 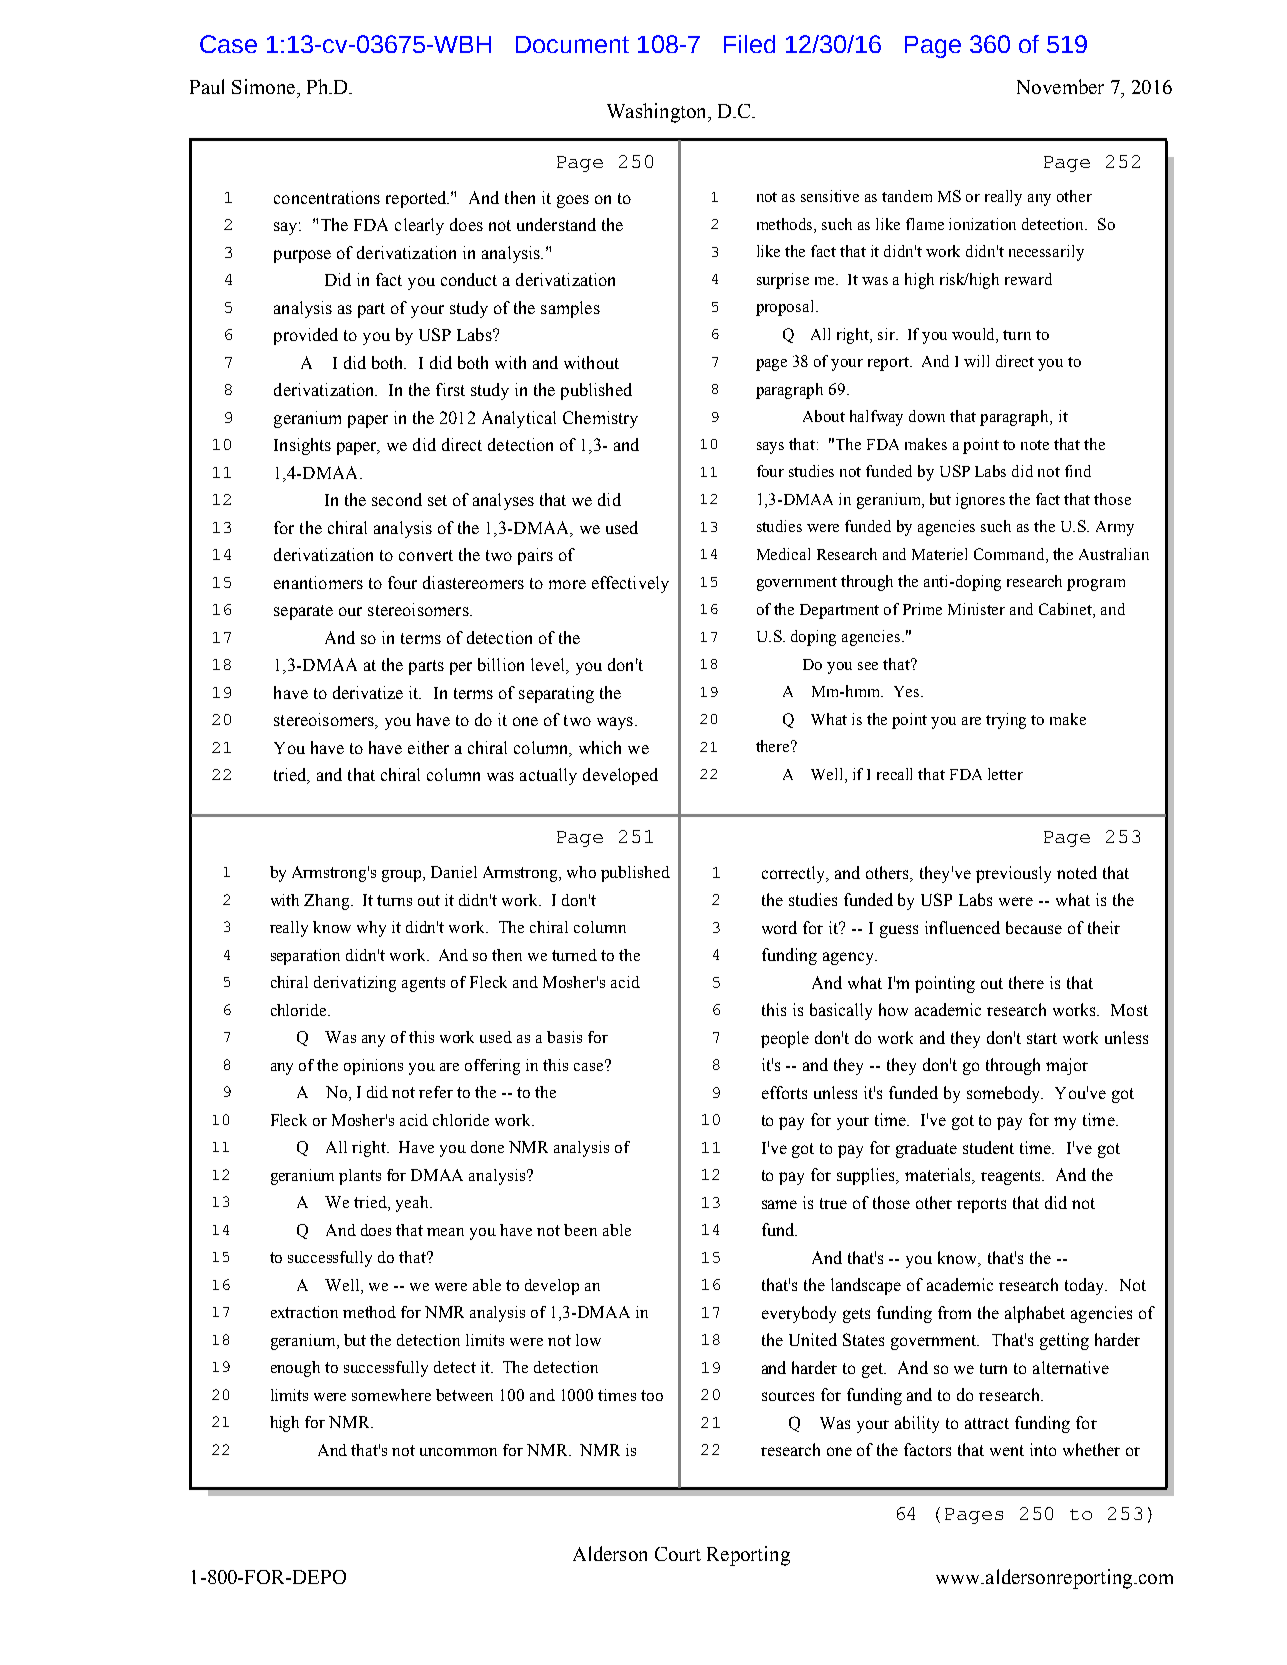 What do you see at coordinates (458, 1452) in the screenshot?
I see `uncommon` at bounding box center [458, 1452].
